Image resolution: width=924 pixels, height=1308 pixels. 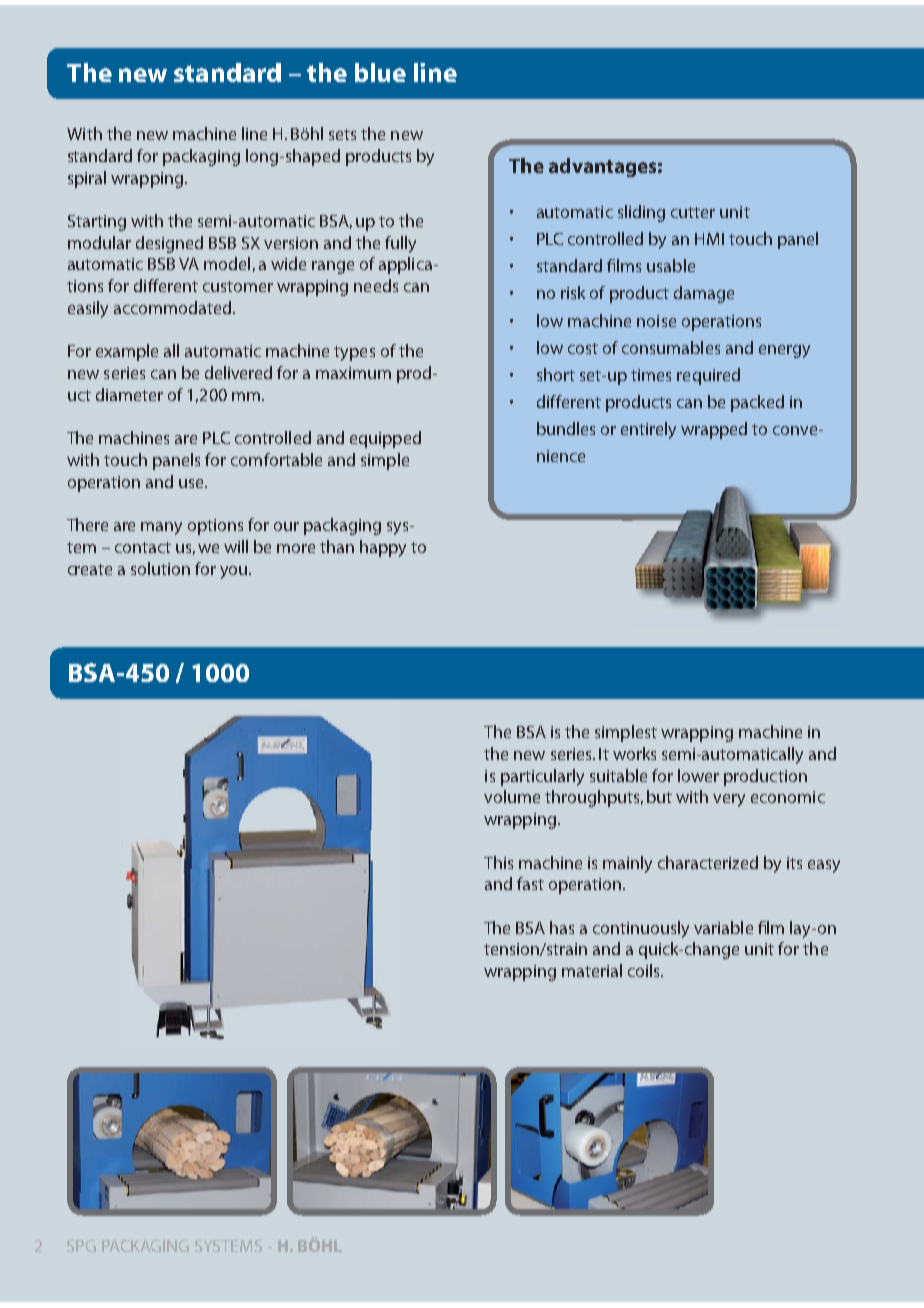 What do you see at coordinates (634, 753) in the screenshot?
I see `works` at bounding box center [634, 753].
